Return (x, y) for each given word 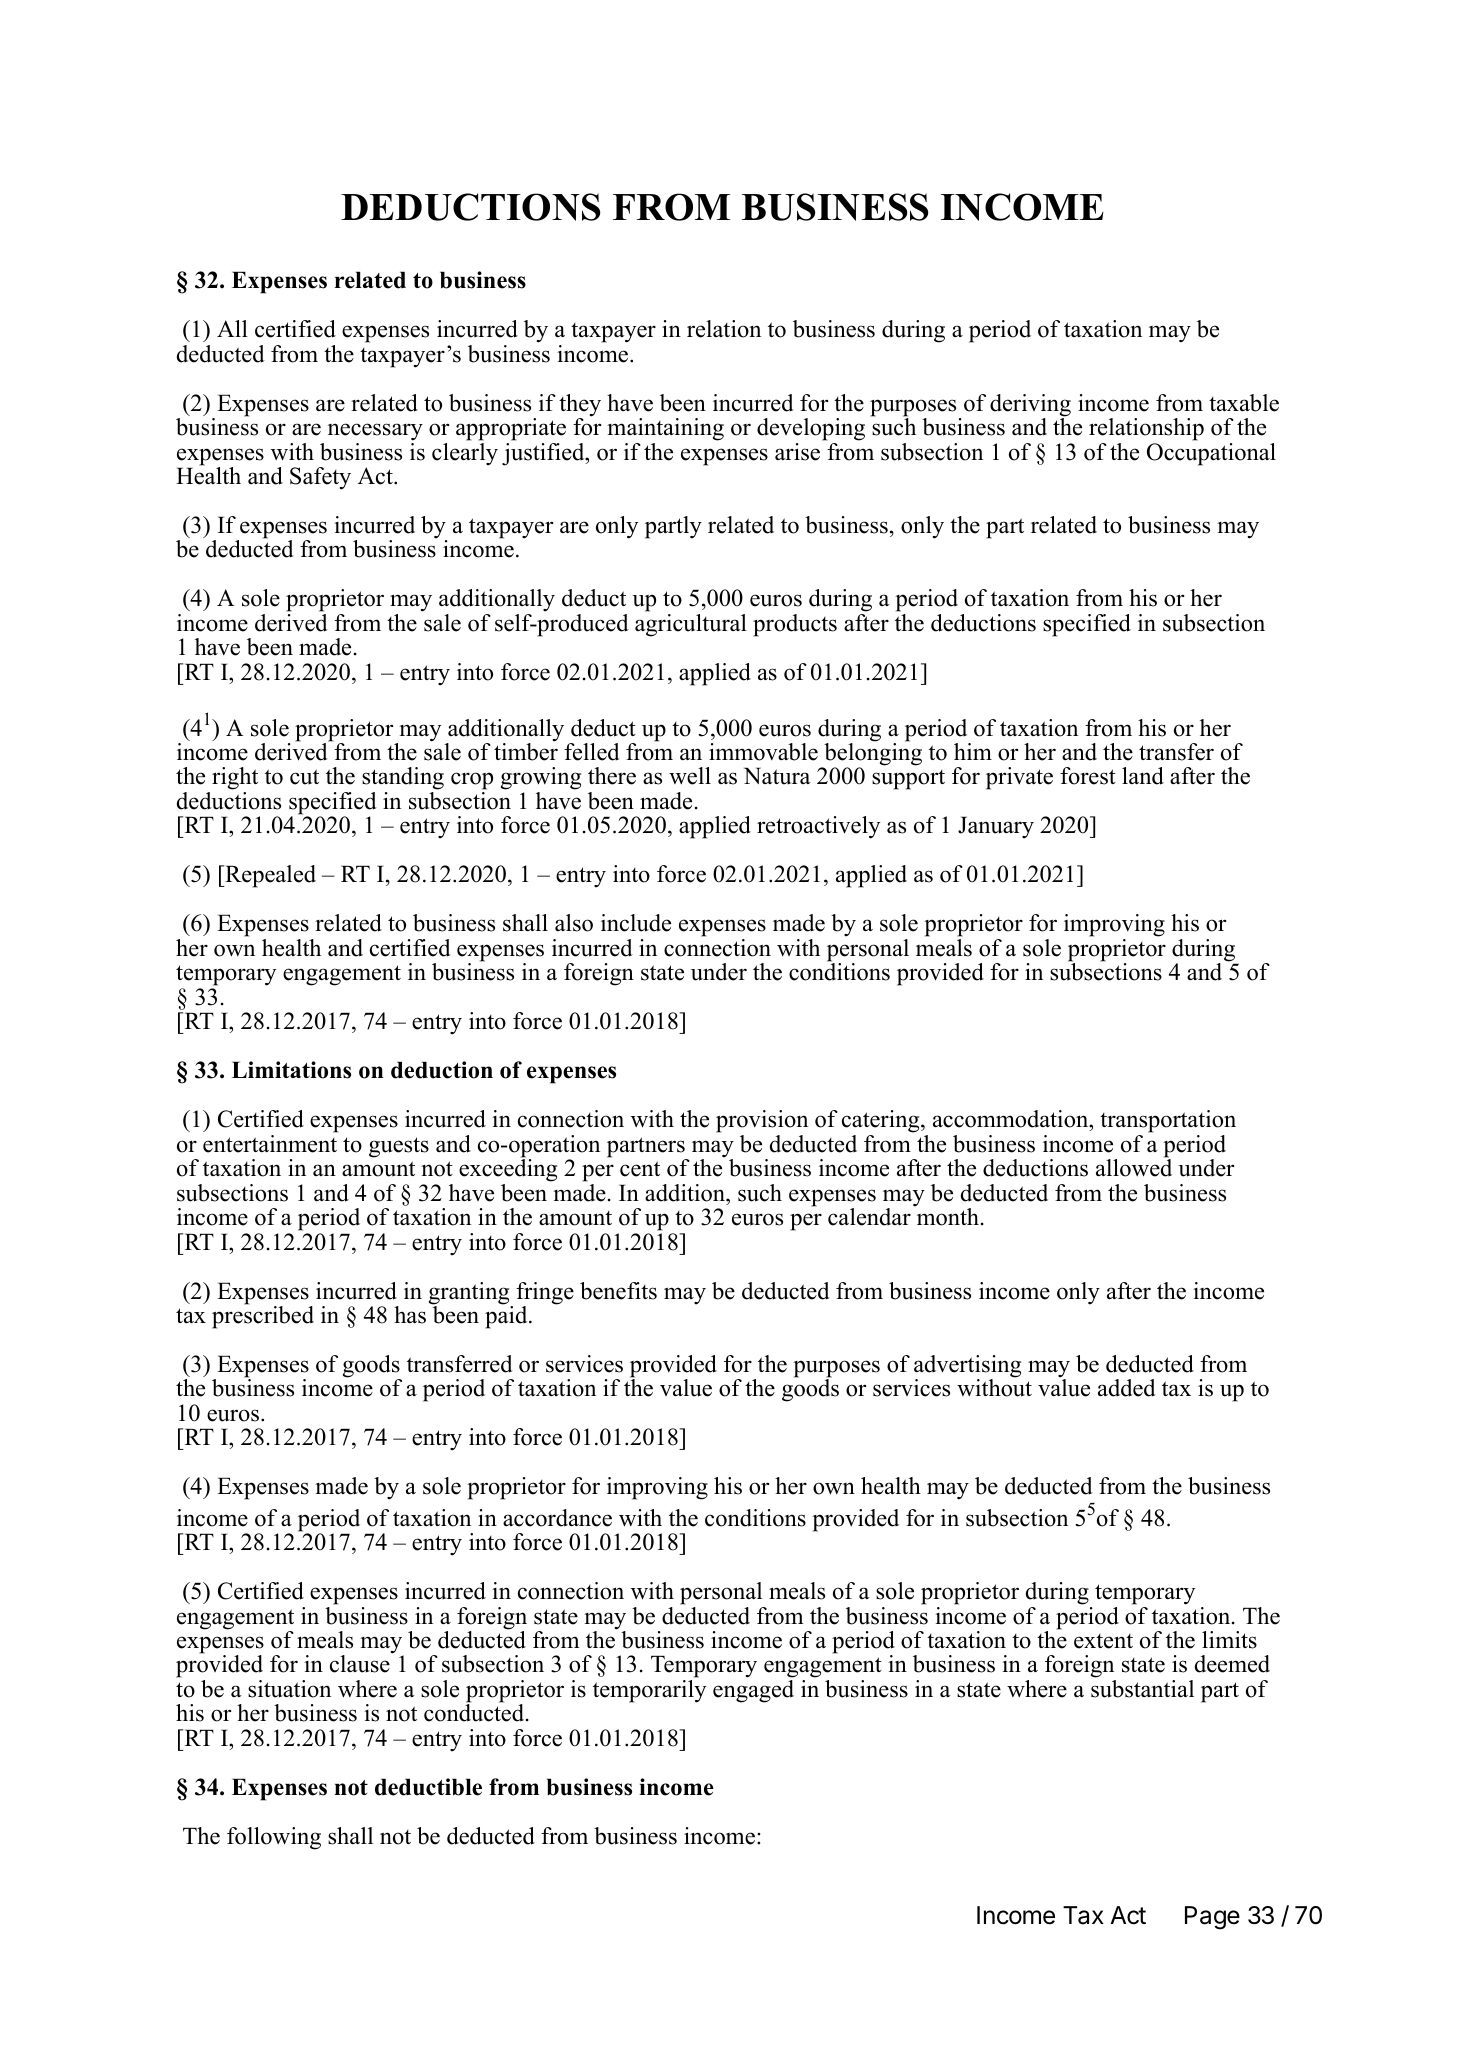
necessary (375, 432)
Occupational (1211, 453)
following (274, 1838)
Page (1212, 1918)
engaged (753, 1691)
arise (797, 452)
